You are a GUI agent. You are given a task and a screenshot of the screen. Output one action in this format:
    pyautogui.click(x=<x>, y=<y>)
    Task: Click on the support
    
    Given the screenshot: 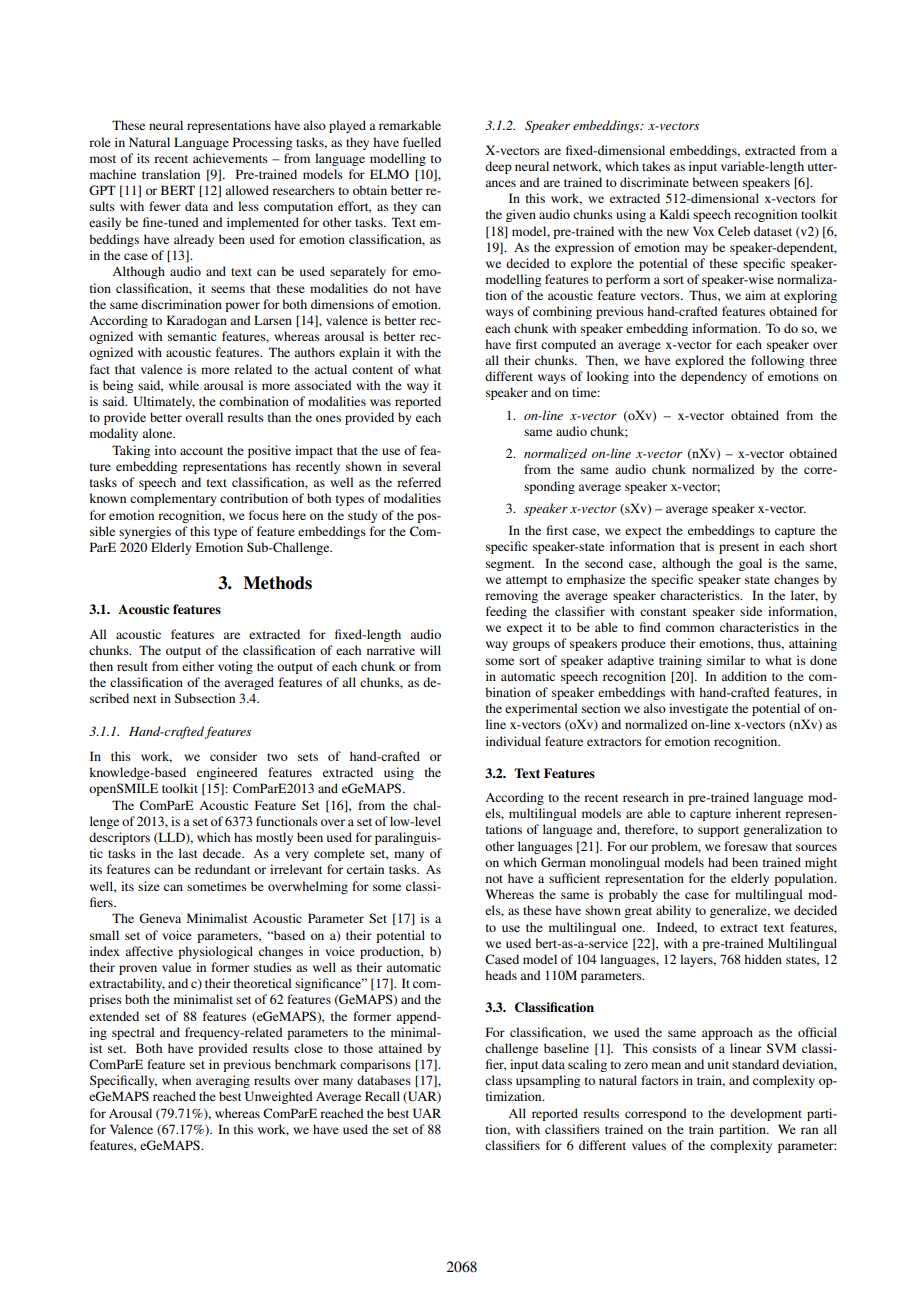 What is the action you would take?
    pyautogui.click(x=718, y=831)
